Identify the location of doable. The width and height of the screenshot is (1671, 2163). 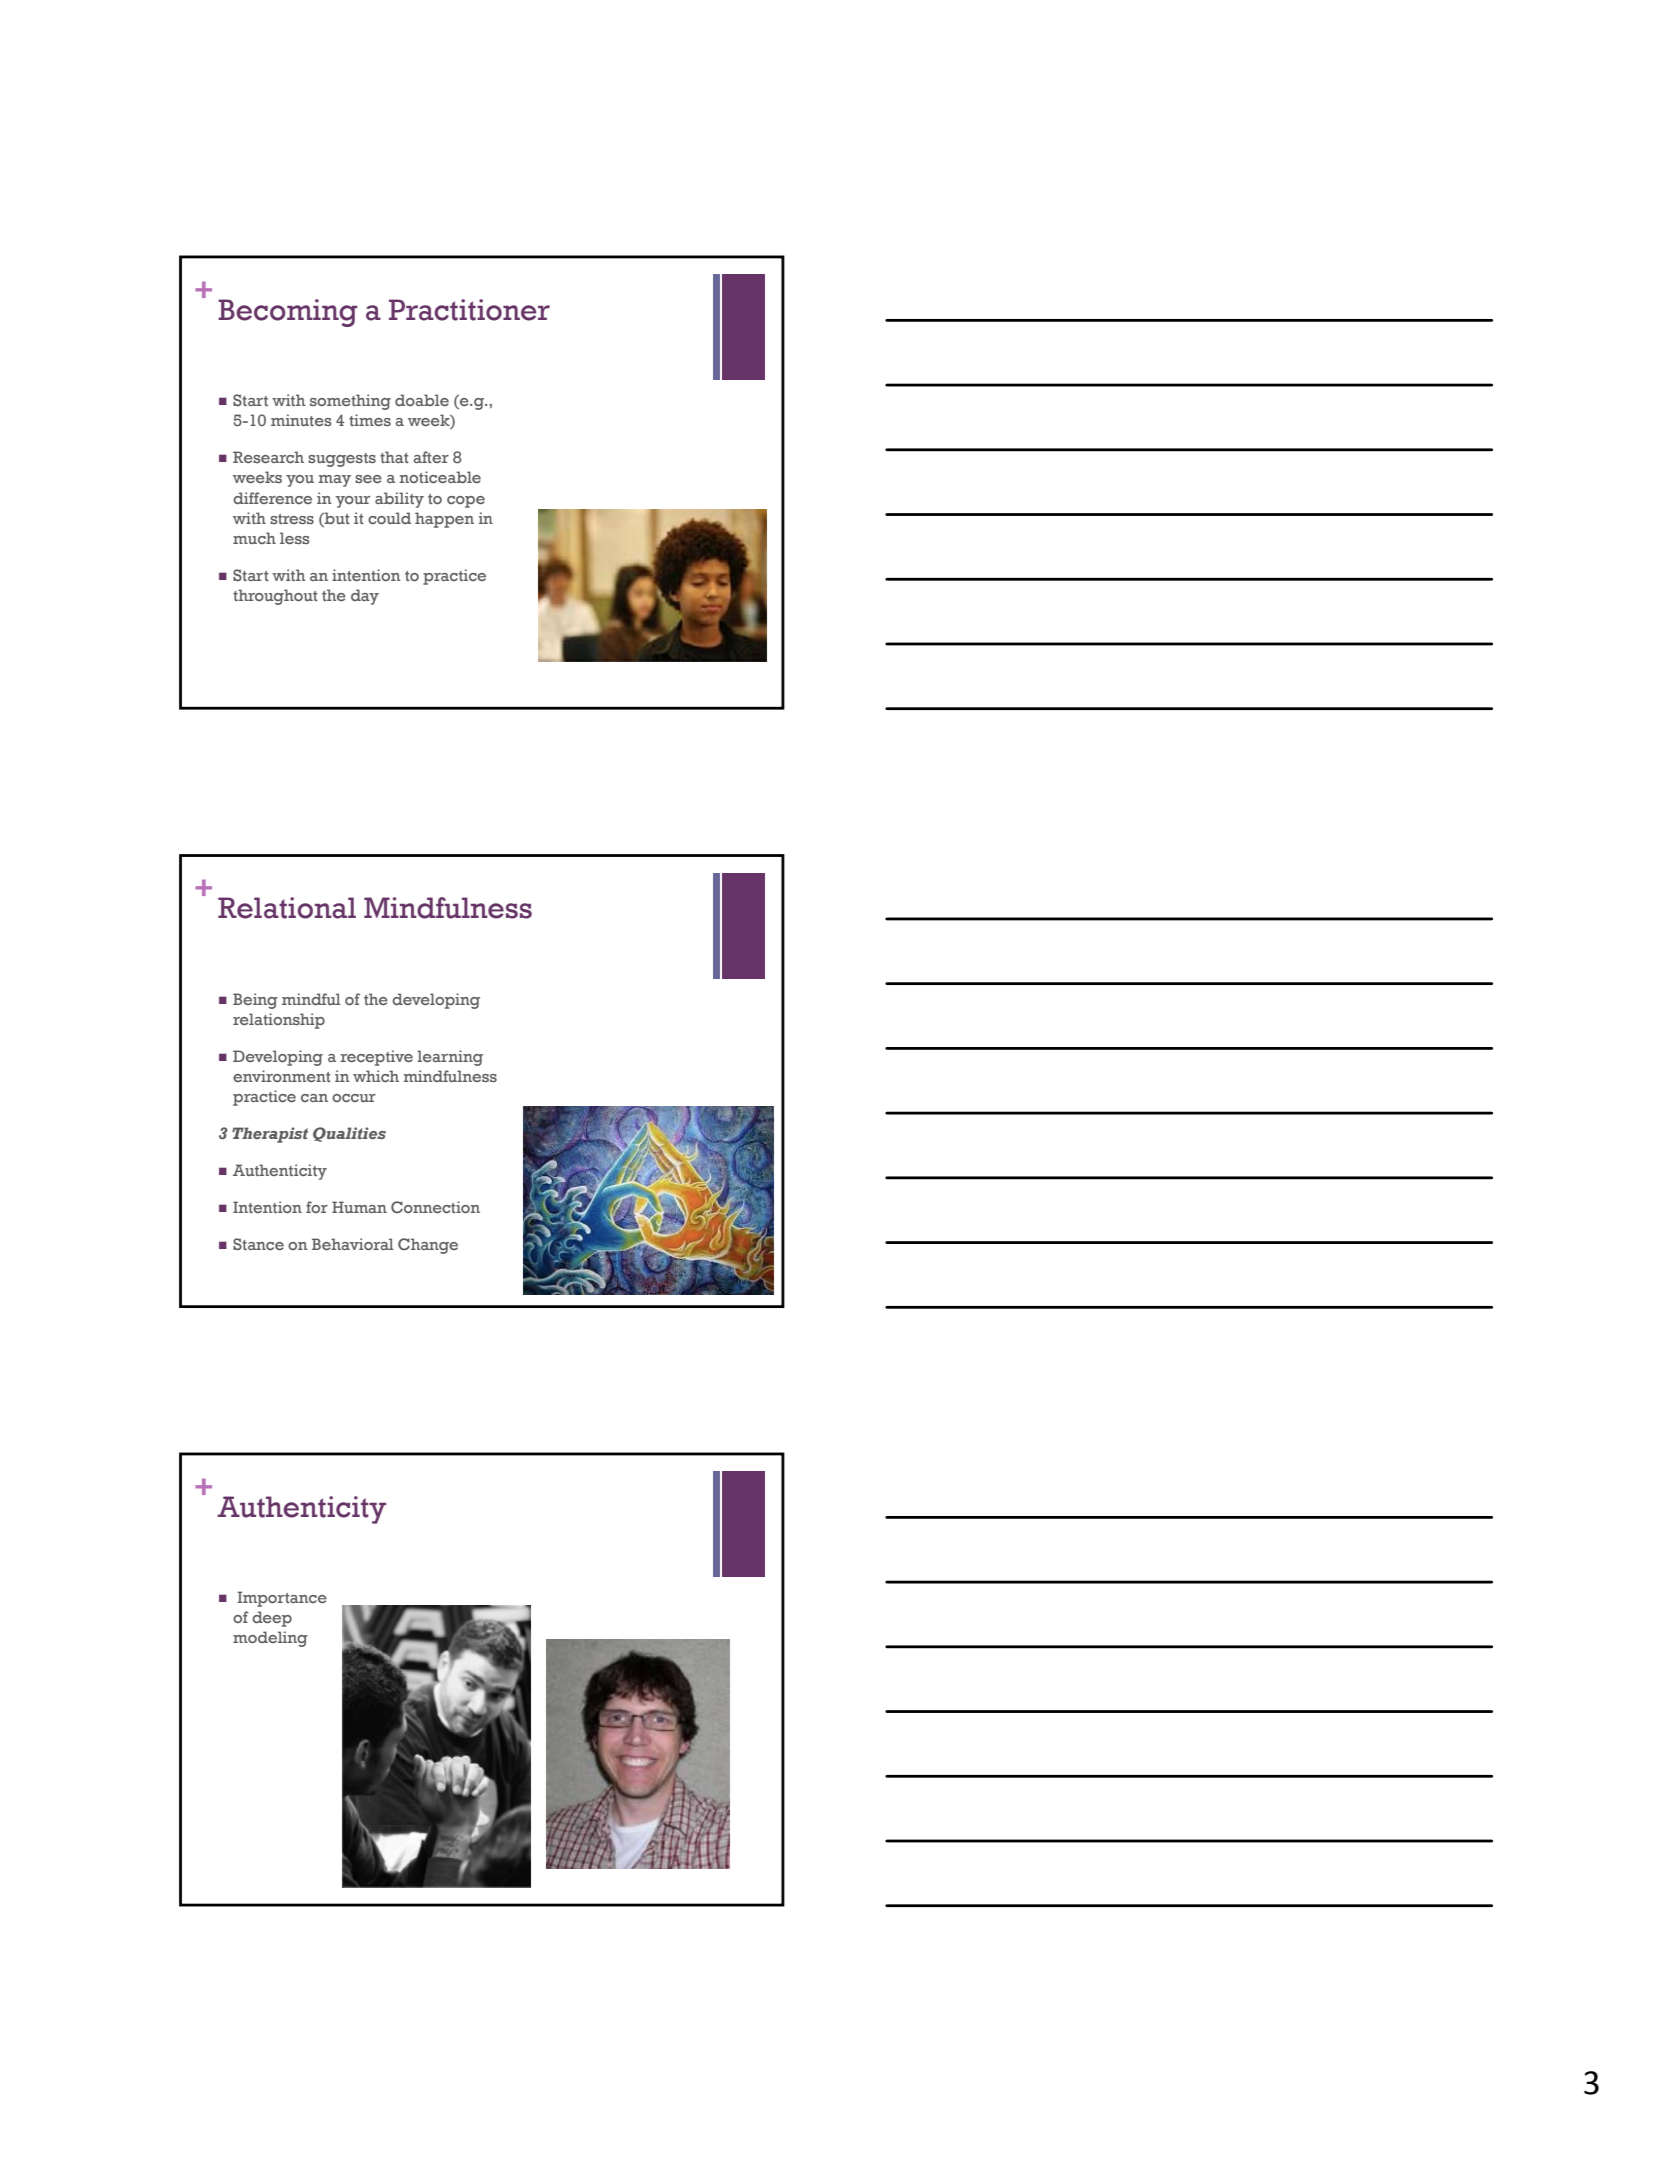
(422, 400).
